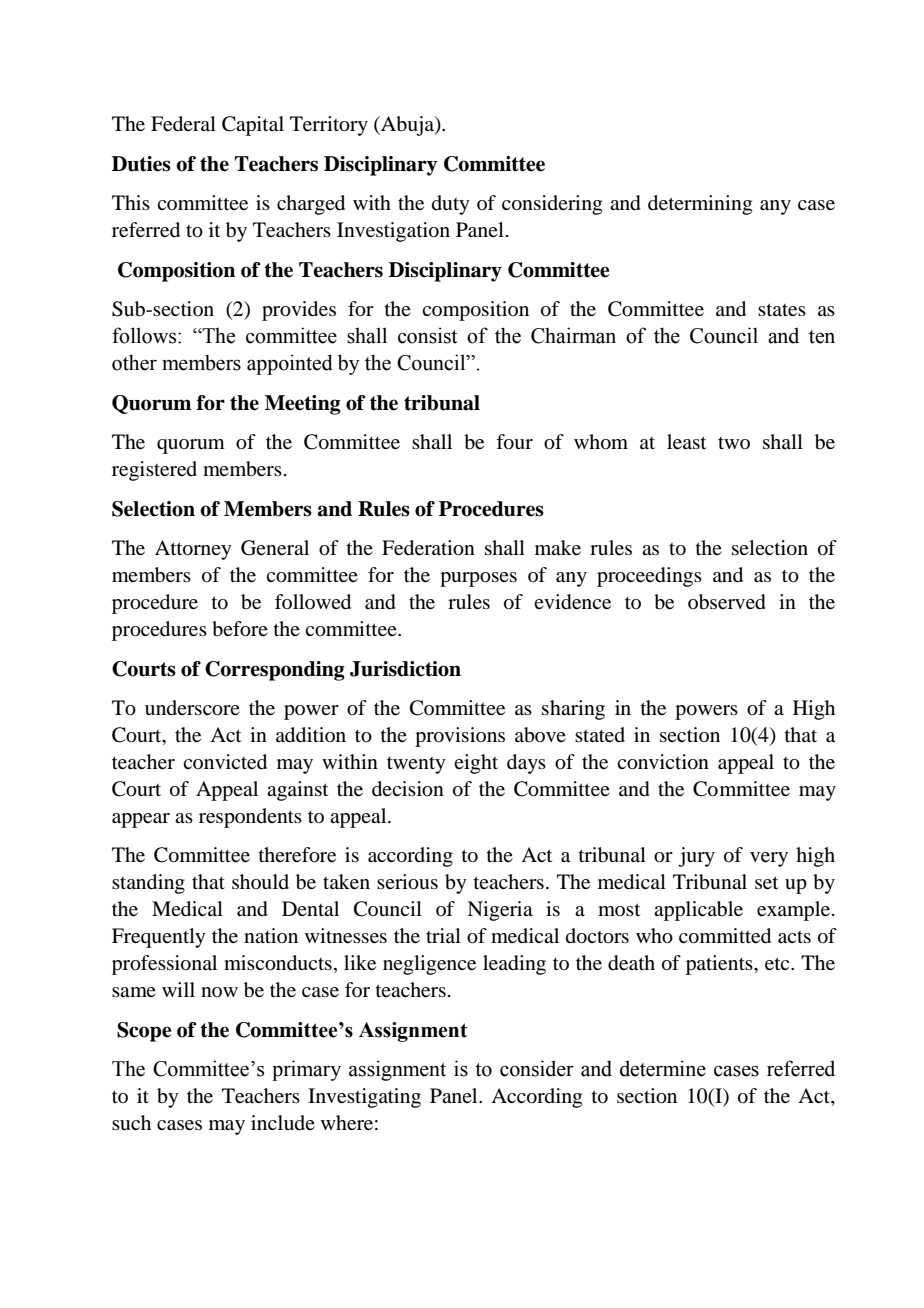 Image resolution: width=924 pixels, height=1308 pixels. What do you see at coordinates (240, 629) in the screenshot?
I see `before` at bounding box center [240, 629].
